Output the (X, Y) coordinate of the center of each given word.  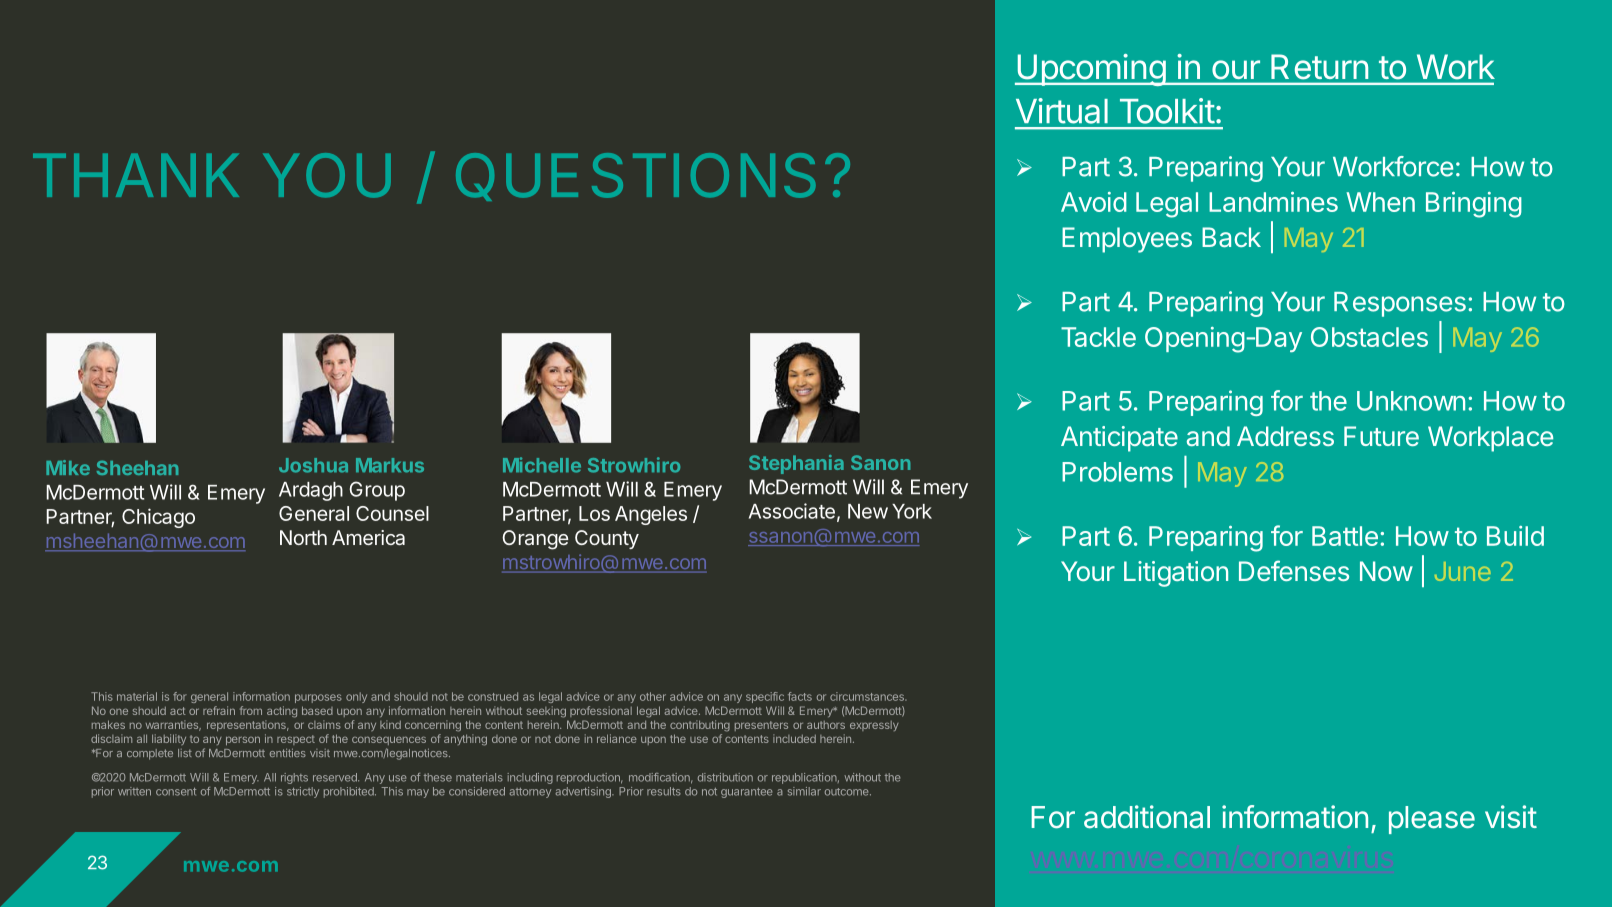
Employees (1127, 240)
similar (804, 791)
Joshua (313, 465)
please (1432, 820)
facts (800, 696)
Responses (1400, 304)
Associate (792, 511)
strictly (303, 792)
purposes (318, 698)
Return (1319, 67)
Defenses (1294, 570)
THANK (136, 175)
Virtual (1062, 111)
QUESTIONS (636, 177)
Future (1381, 436)
